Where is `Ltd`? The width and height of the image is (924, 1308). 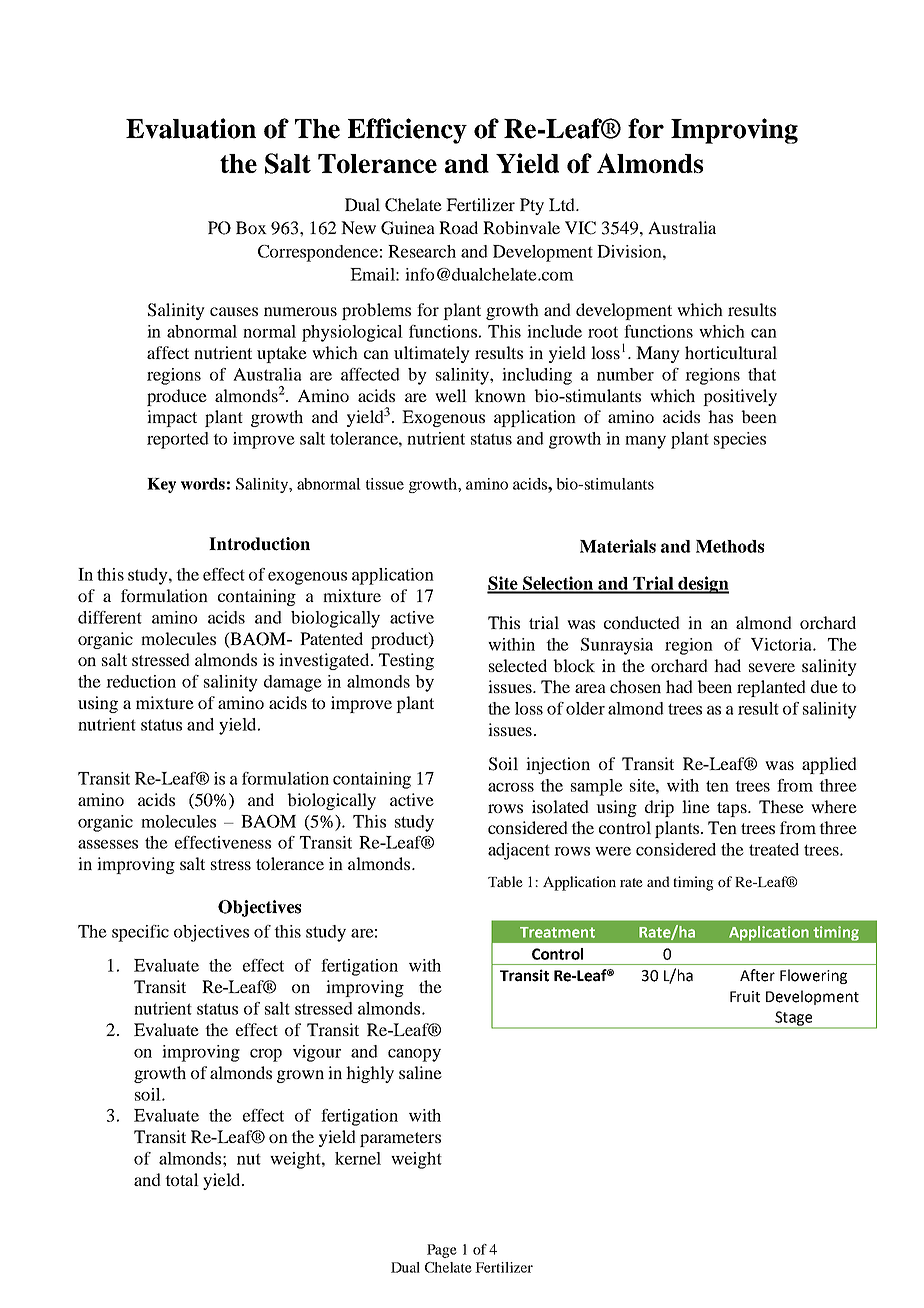
Ltd is located at coordinates (563, 204).
